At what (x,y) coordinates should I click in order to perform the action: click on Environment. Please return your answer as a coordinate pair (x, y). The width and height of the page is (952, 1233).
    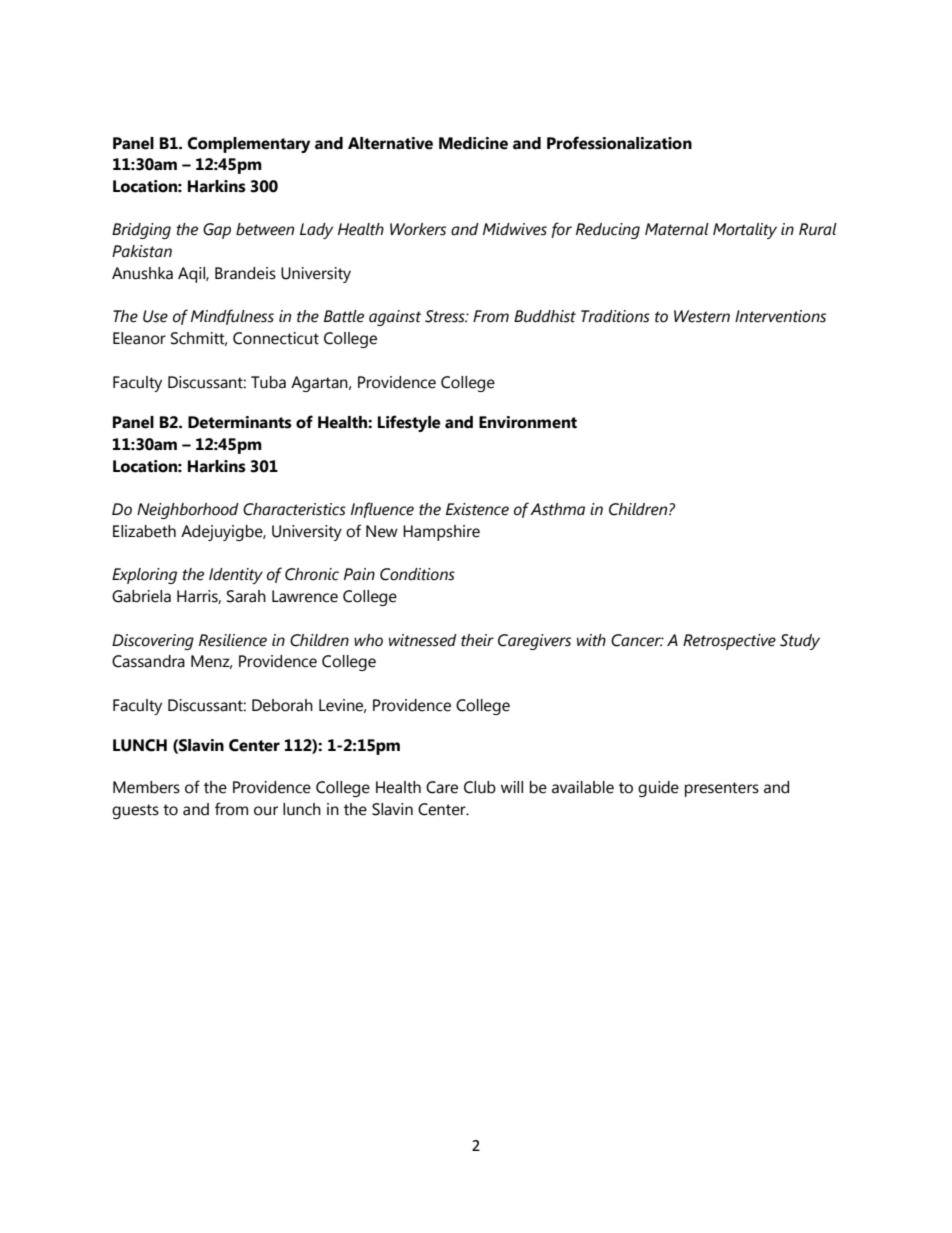
    Looking at the image, I should click on (528, 422).
